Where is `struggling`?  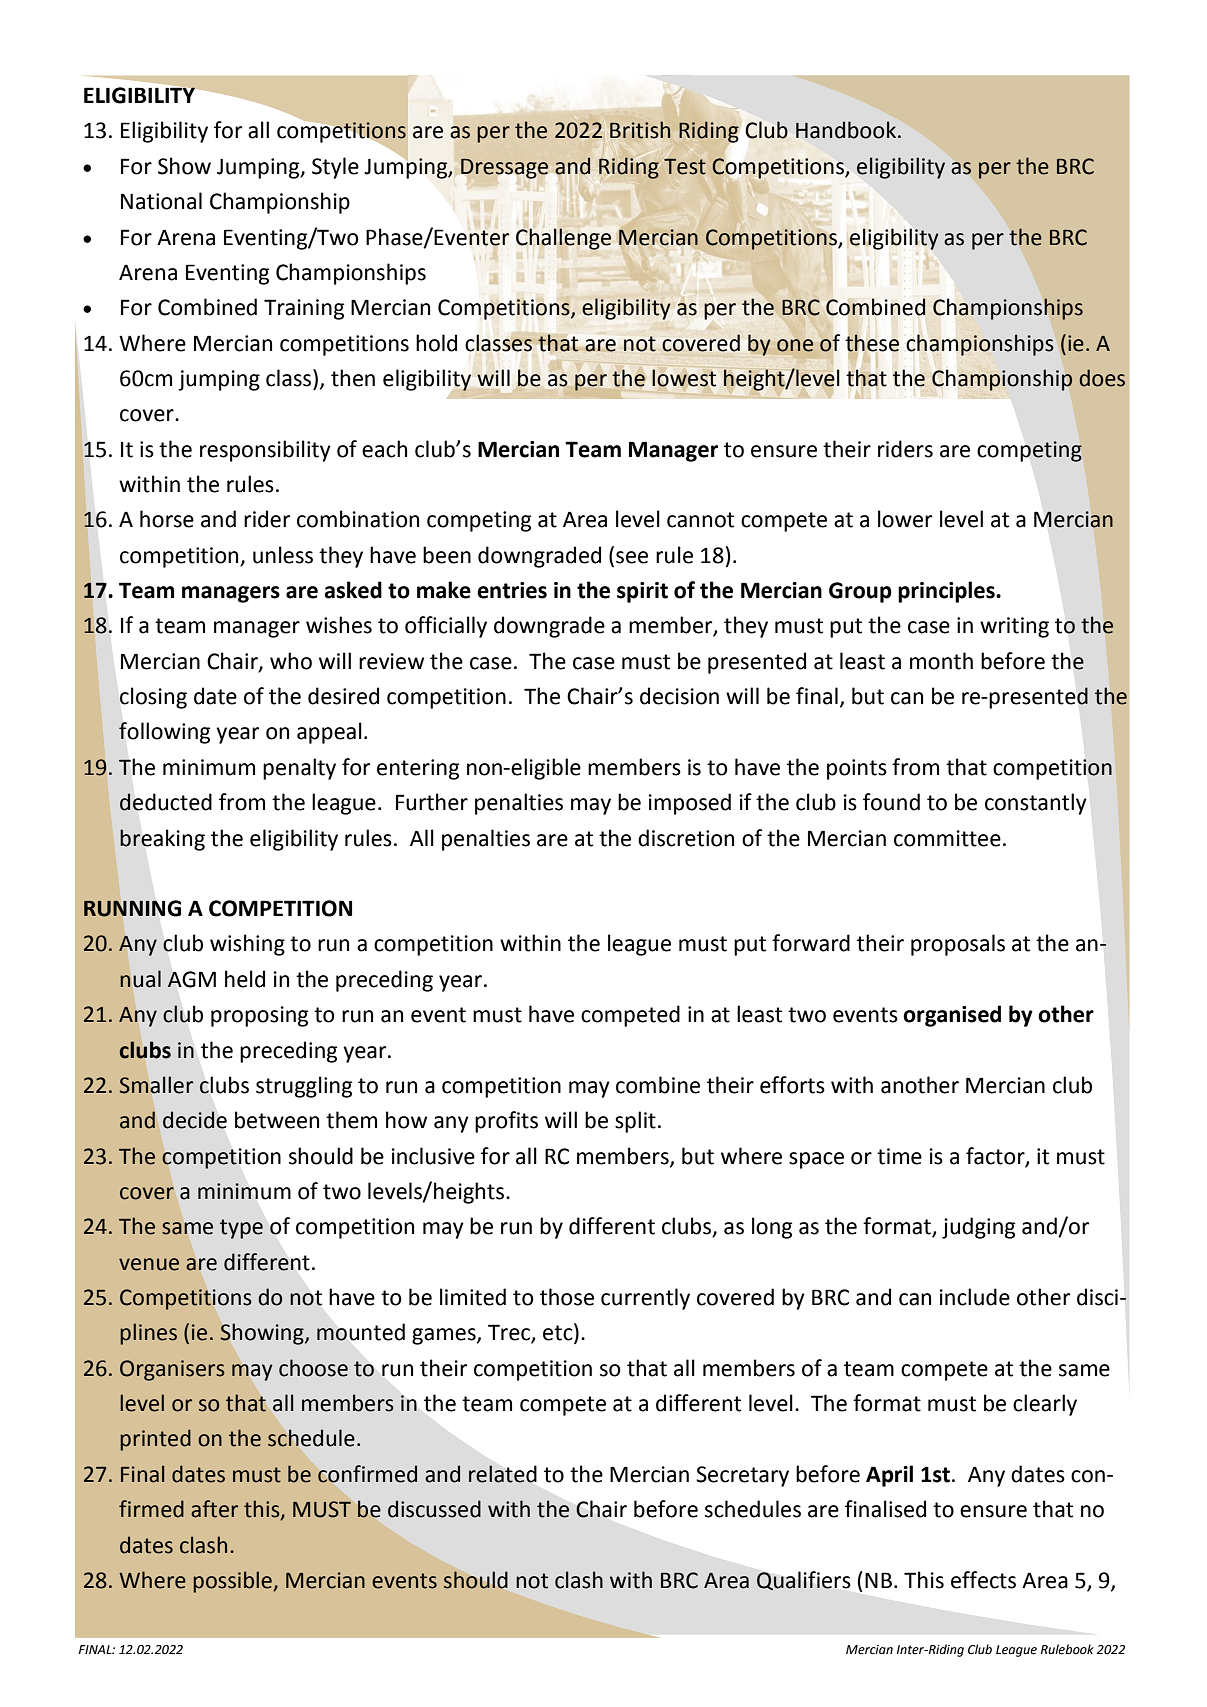 struggling is located at coordinates (304, 1087).
